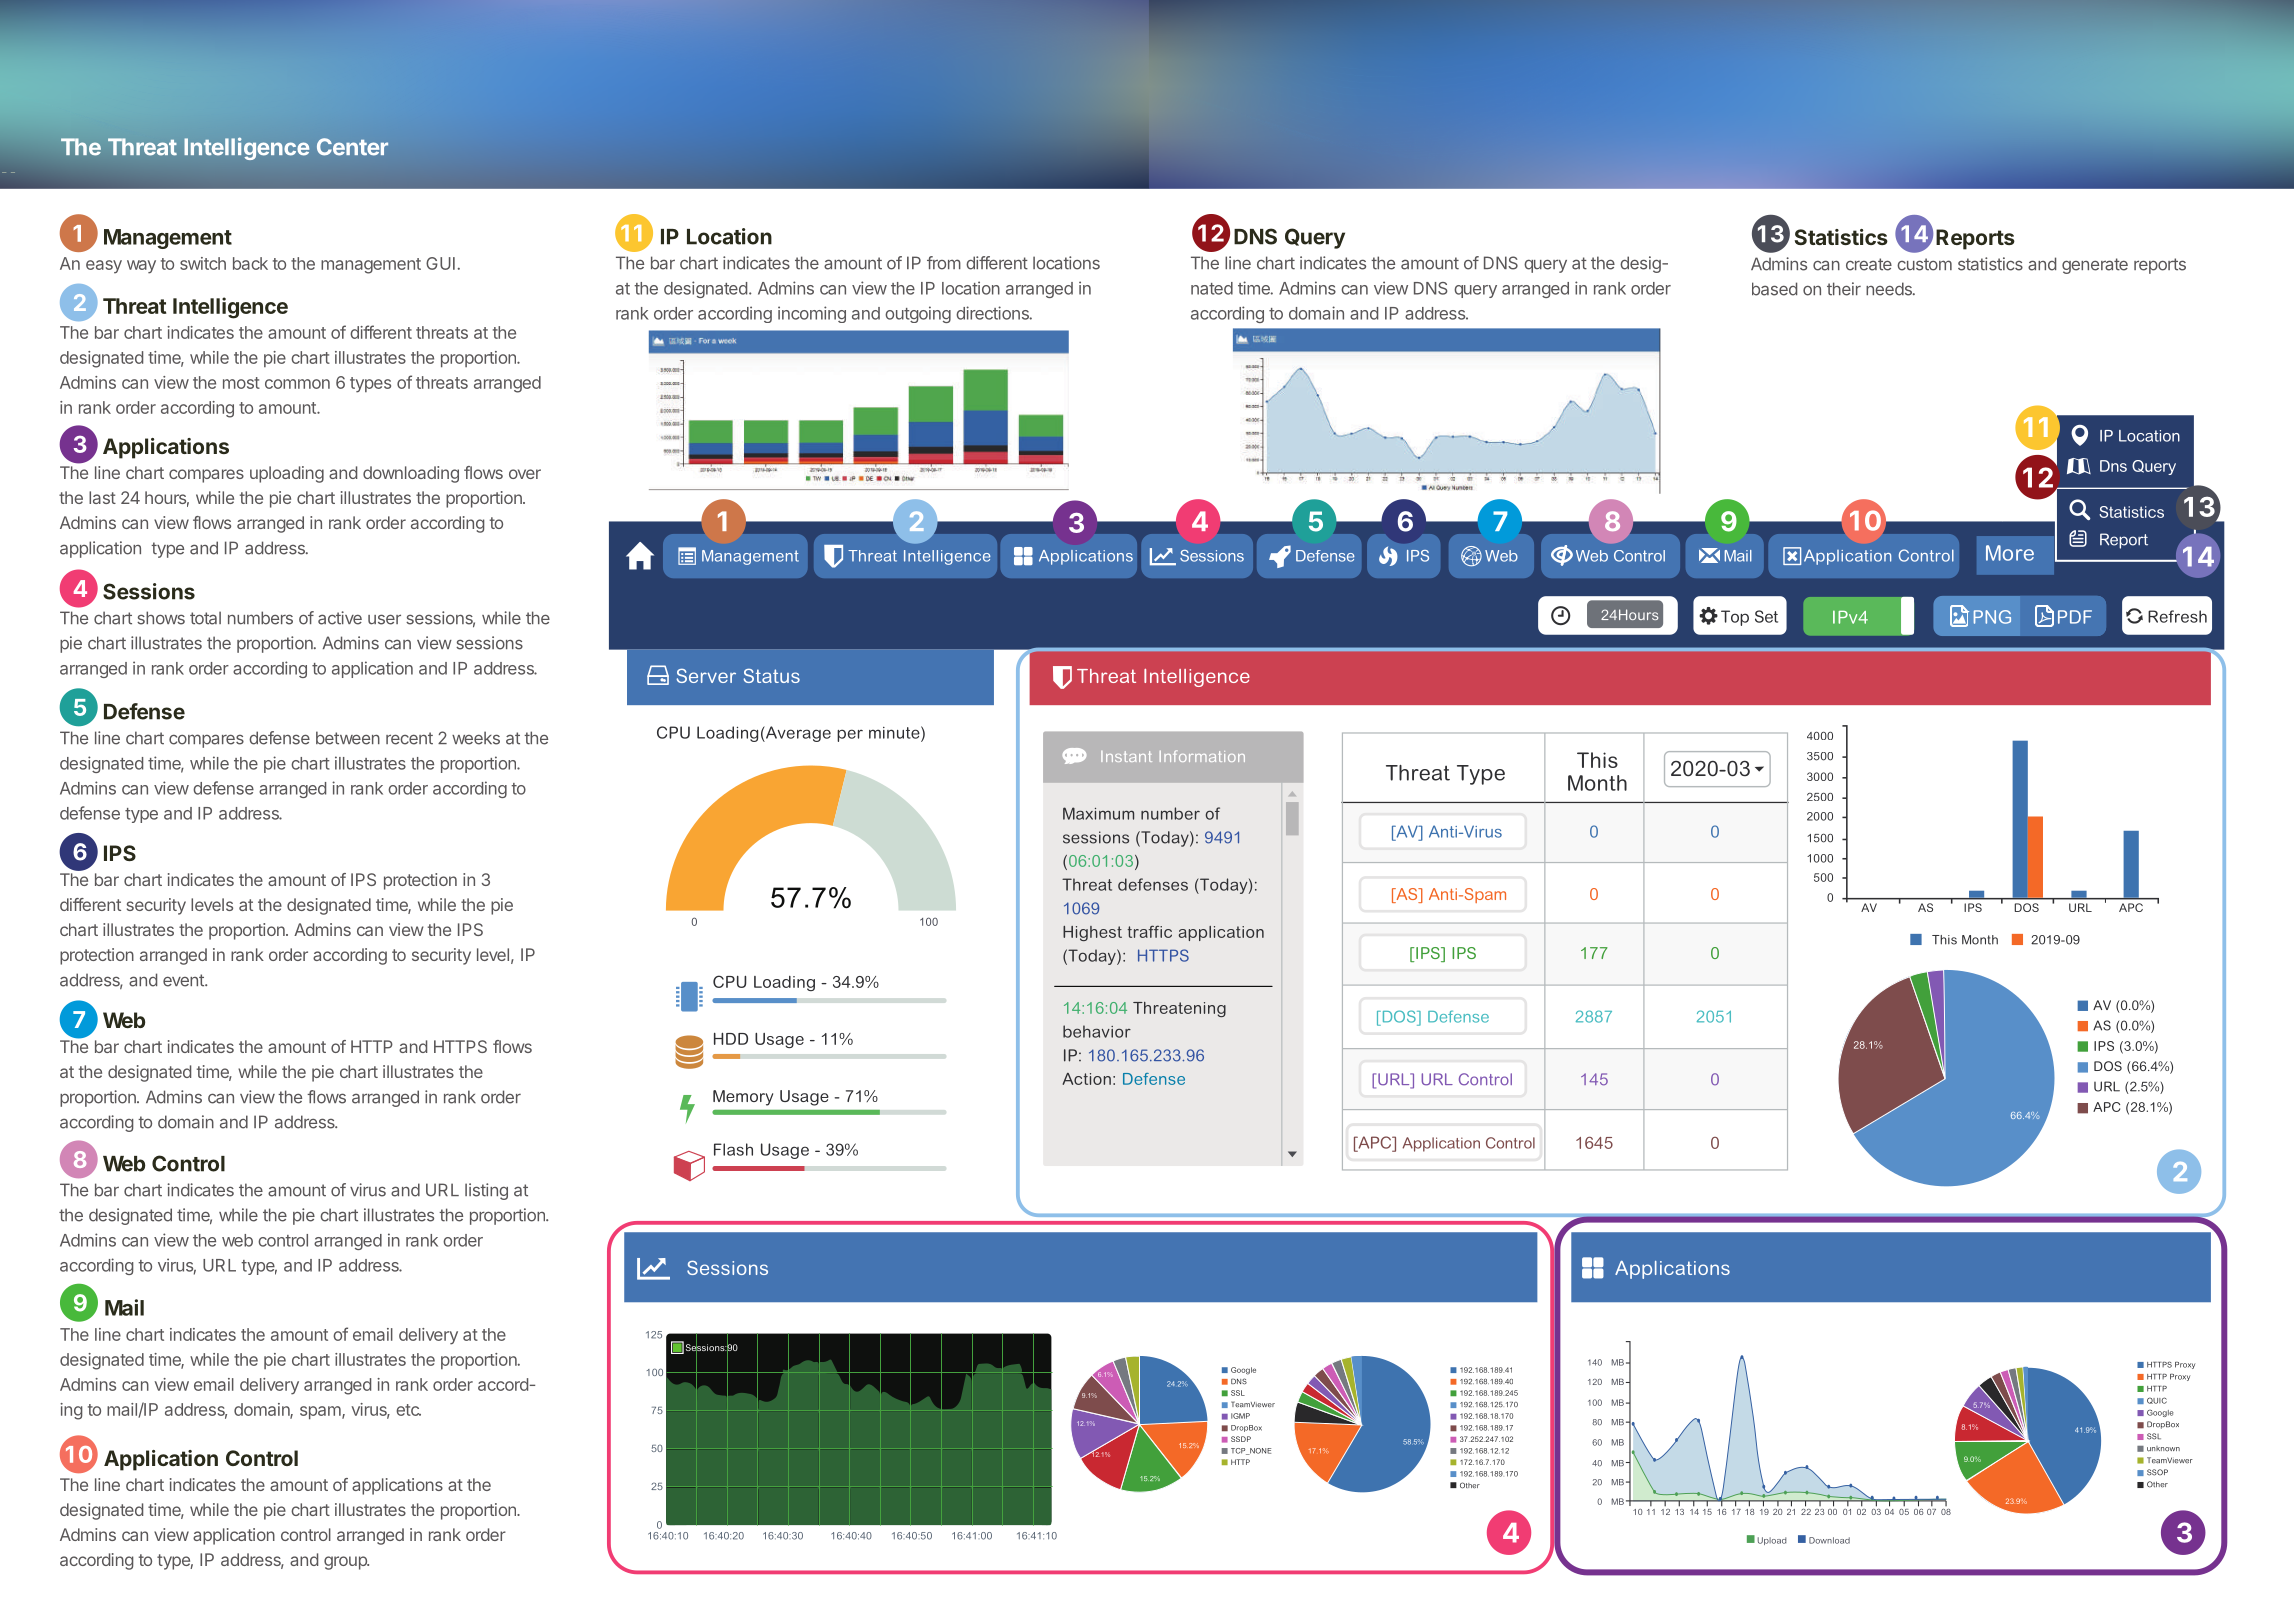 The height and width of the screenshot is (1622, 2294). Describe the element at coordinates (346, 1563) in the screenshot. I see `group` at that location.
